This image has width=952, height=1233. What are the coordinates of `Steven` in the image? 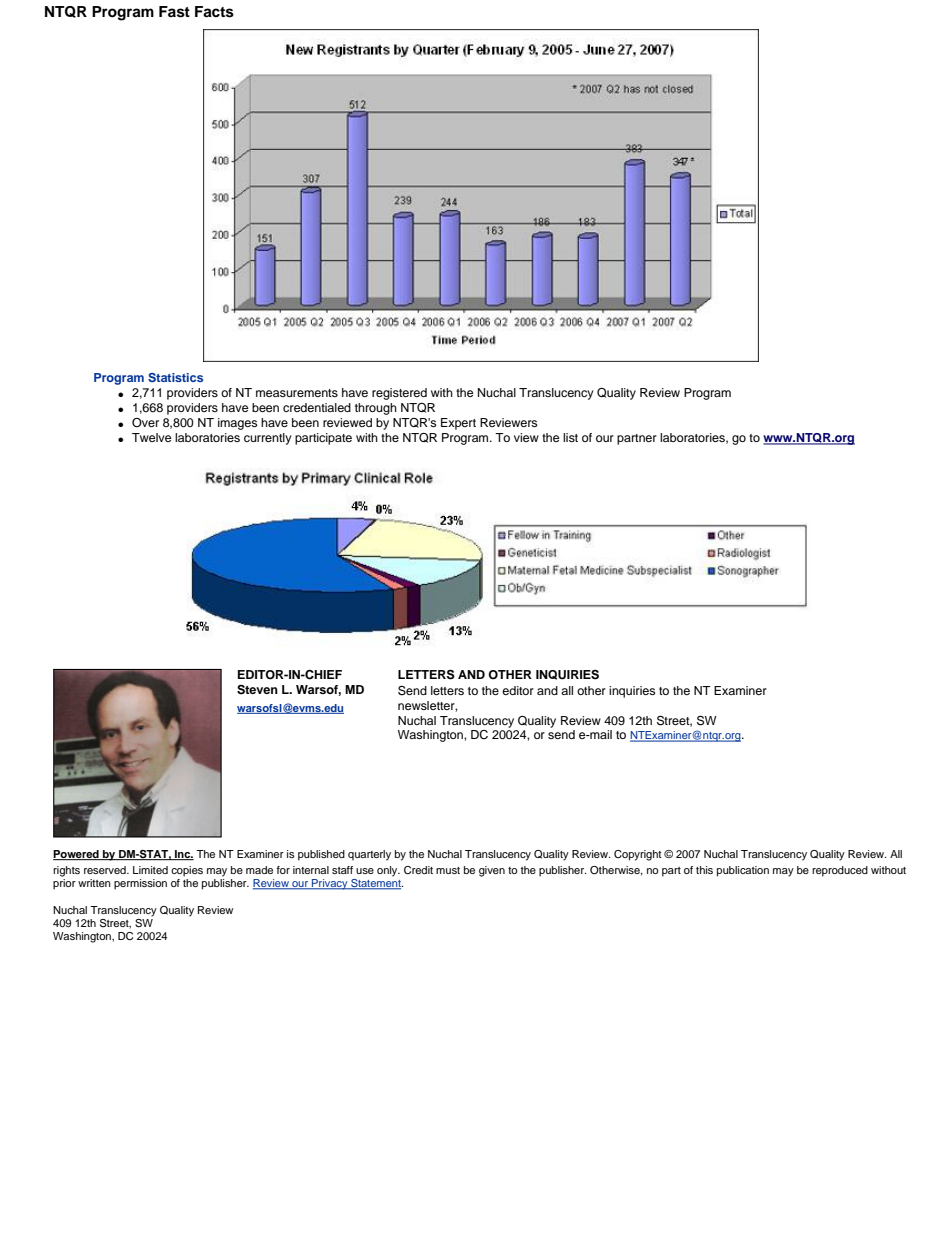 It's located at (257, 690).
